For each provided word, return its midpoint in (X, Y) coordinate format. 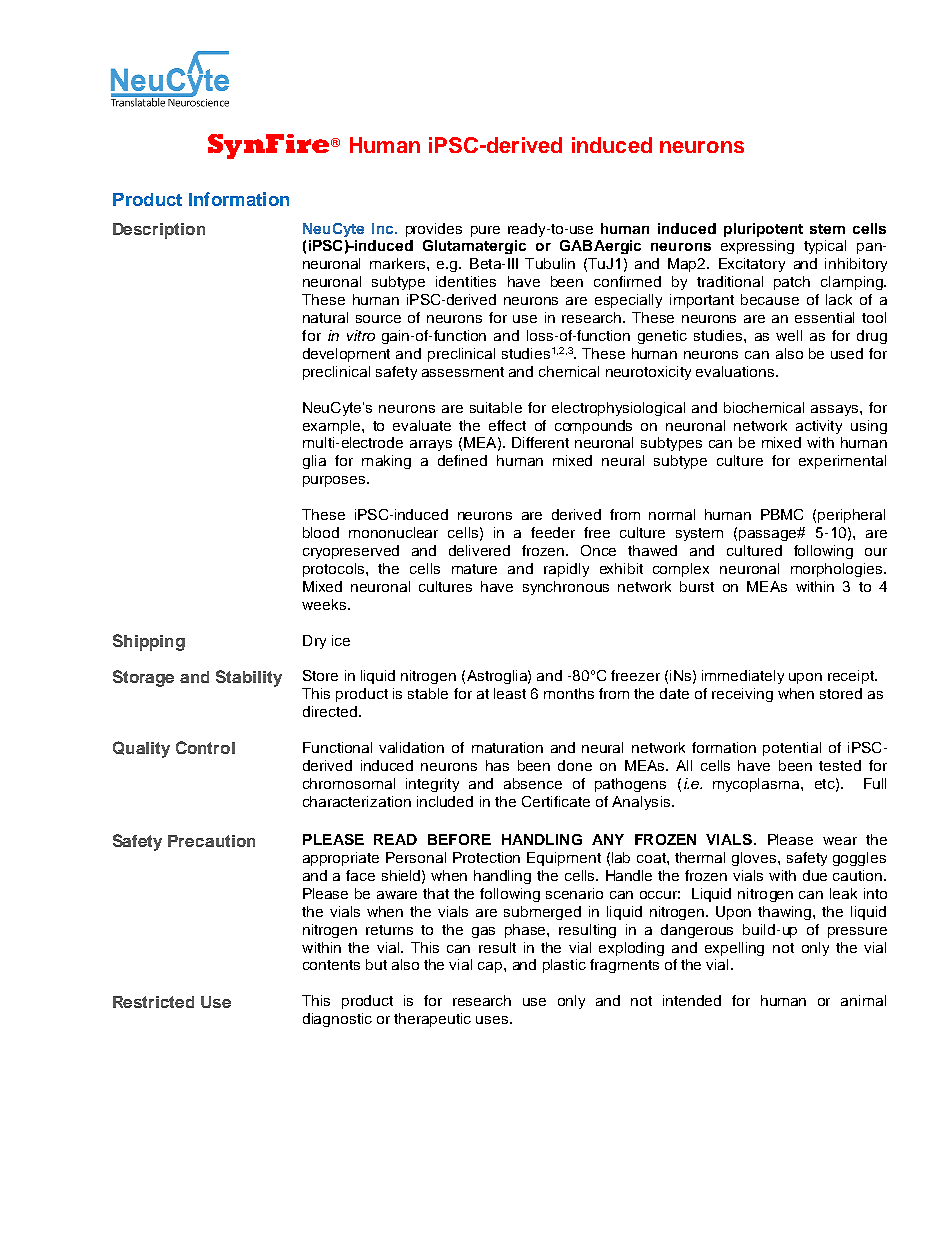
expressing (757, 247)
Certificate (556, 801)
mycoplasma (757, 785)
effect (507, 425)
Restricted (153, 1002)
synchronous (566, 588)
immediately (743, 677)
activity (819, 427)
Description (159, 231)
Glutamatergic (474, 247)
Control (205, 747)
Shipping (149, 642)
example (333, 427)
